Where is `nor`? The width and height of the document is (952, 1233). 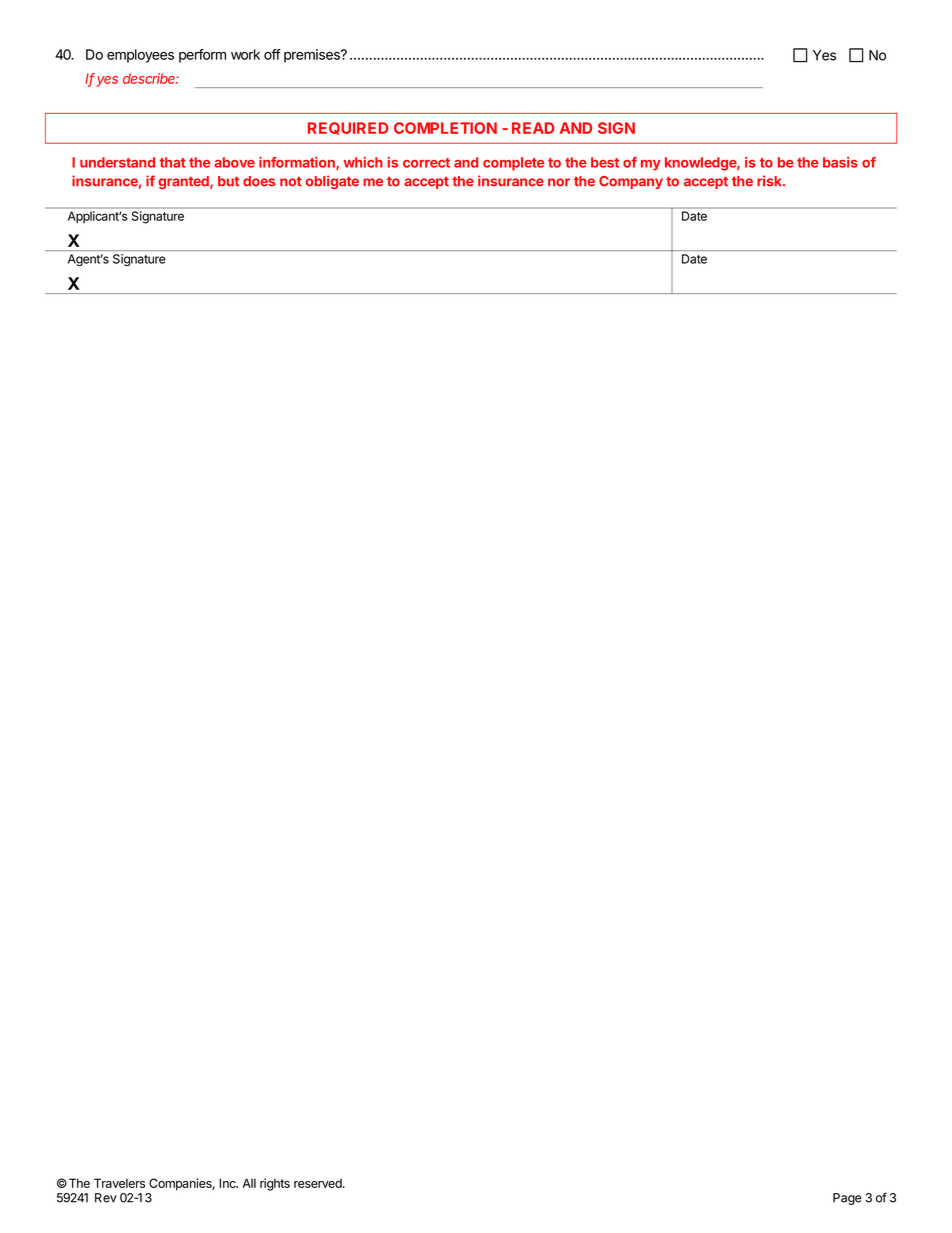 nor is located at coordinates (559, 182).
